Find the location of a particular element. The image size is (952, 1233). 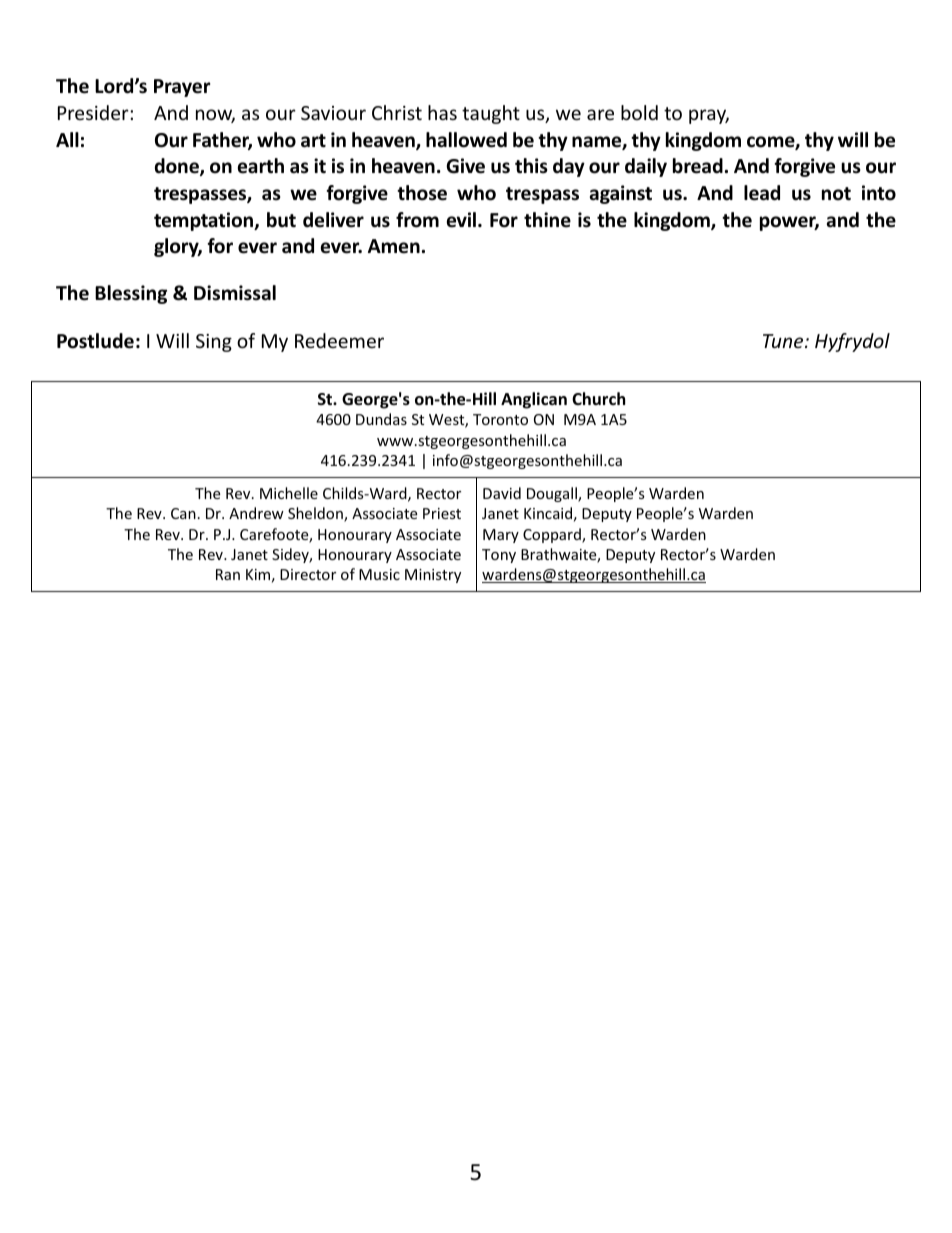

Tune is located at coordinates (784, 341).
